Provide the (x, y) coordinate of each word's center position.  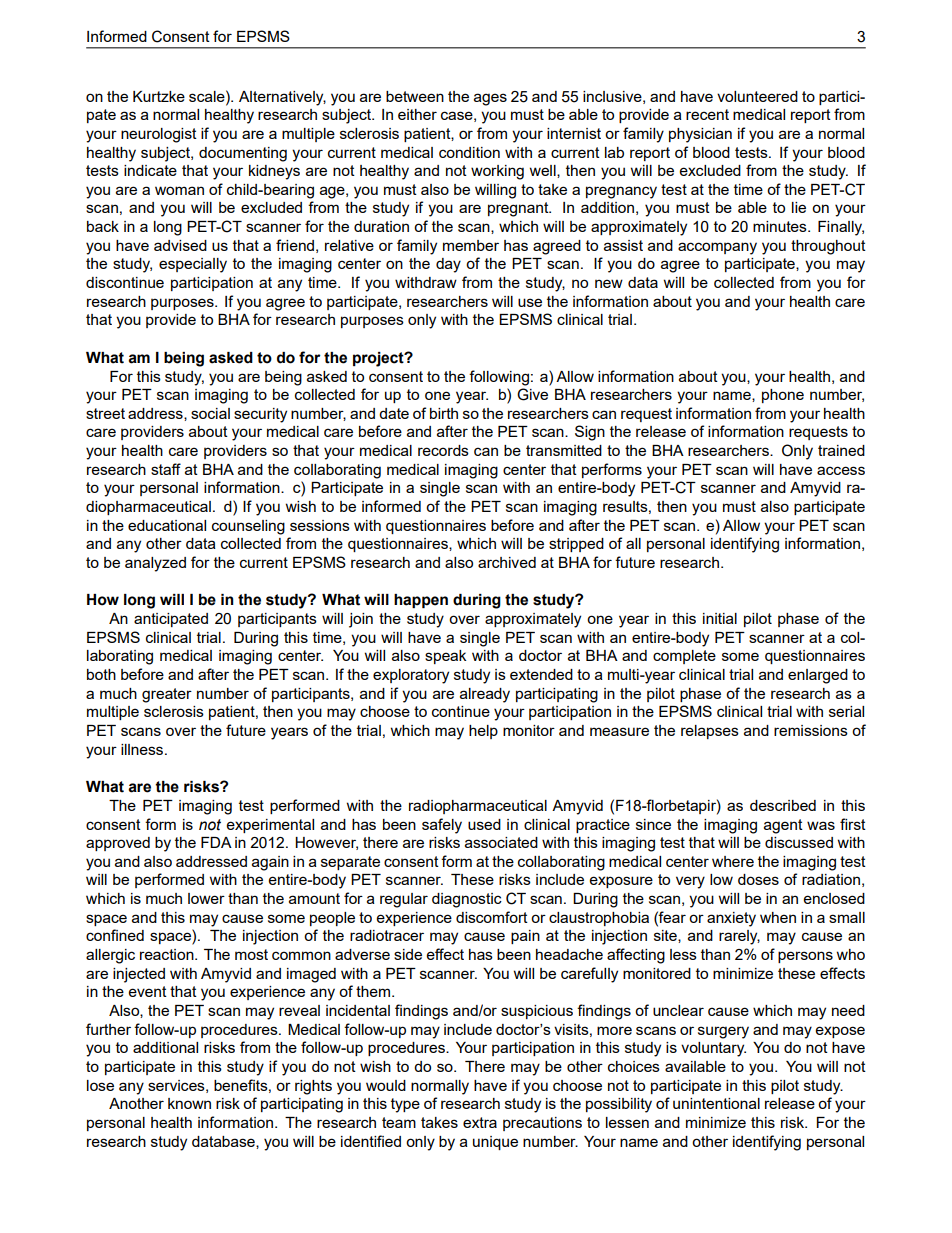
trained (841, 450)
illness (143, 749)
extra (480, 1122)
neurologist (159, 135)
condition (469, 152)
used (484, 824)
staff (166, 469)
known (189, 1103)
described (783, 805)
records (443, 450)
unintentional (716, 1103)
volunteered (757, 96)
